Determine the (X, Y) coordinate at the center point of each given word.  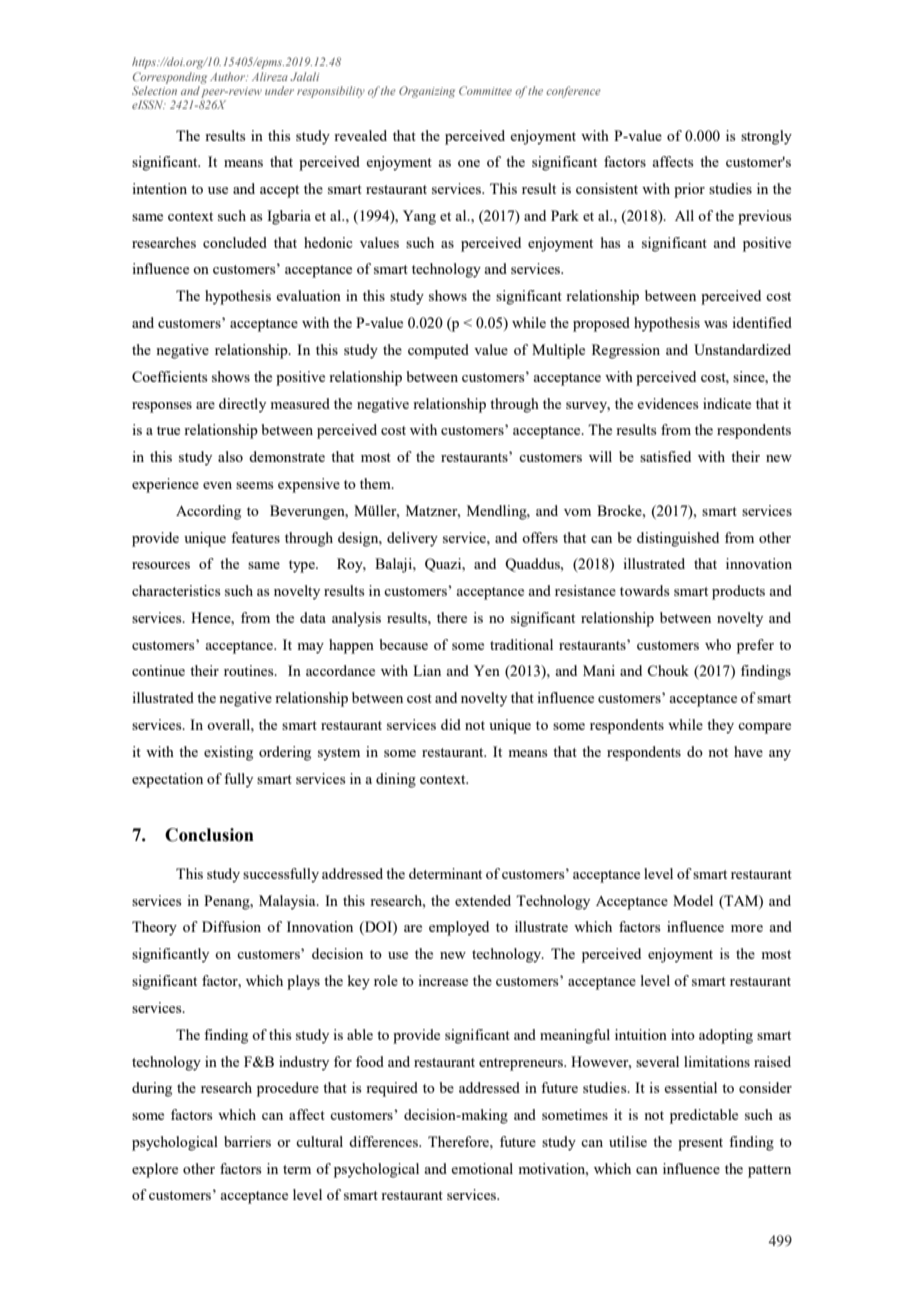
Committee (485, 90)
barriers (247, 1141)
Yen (487, 670)
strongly (766, 137)
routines (250, 670)
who (718, 644)
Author (229, 76)
